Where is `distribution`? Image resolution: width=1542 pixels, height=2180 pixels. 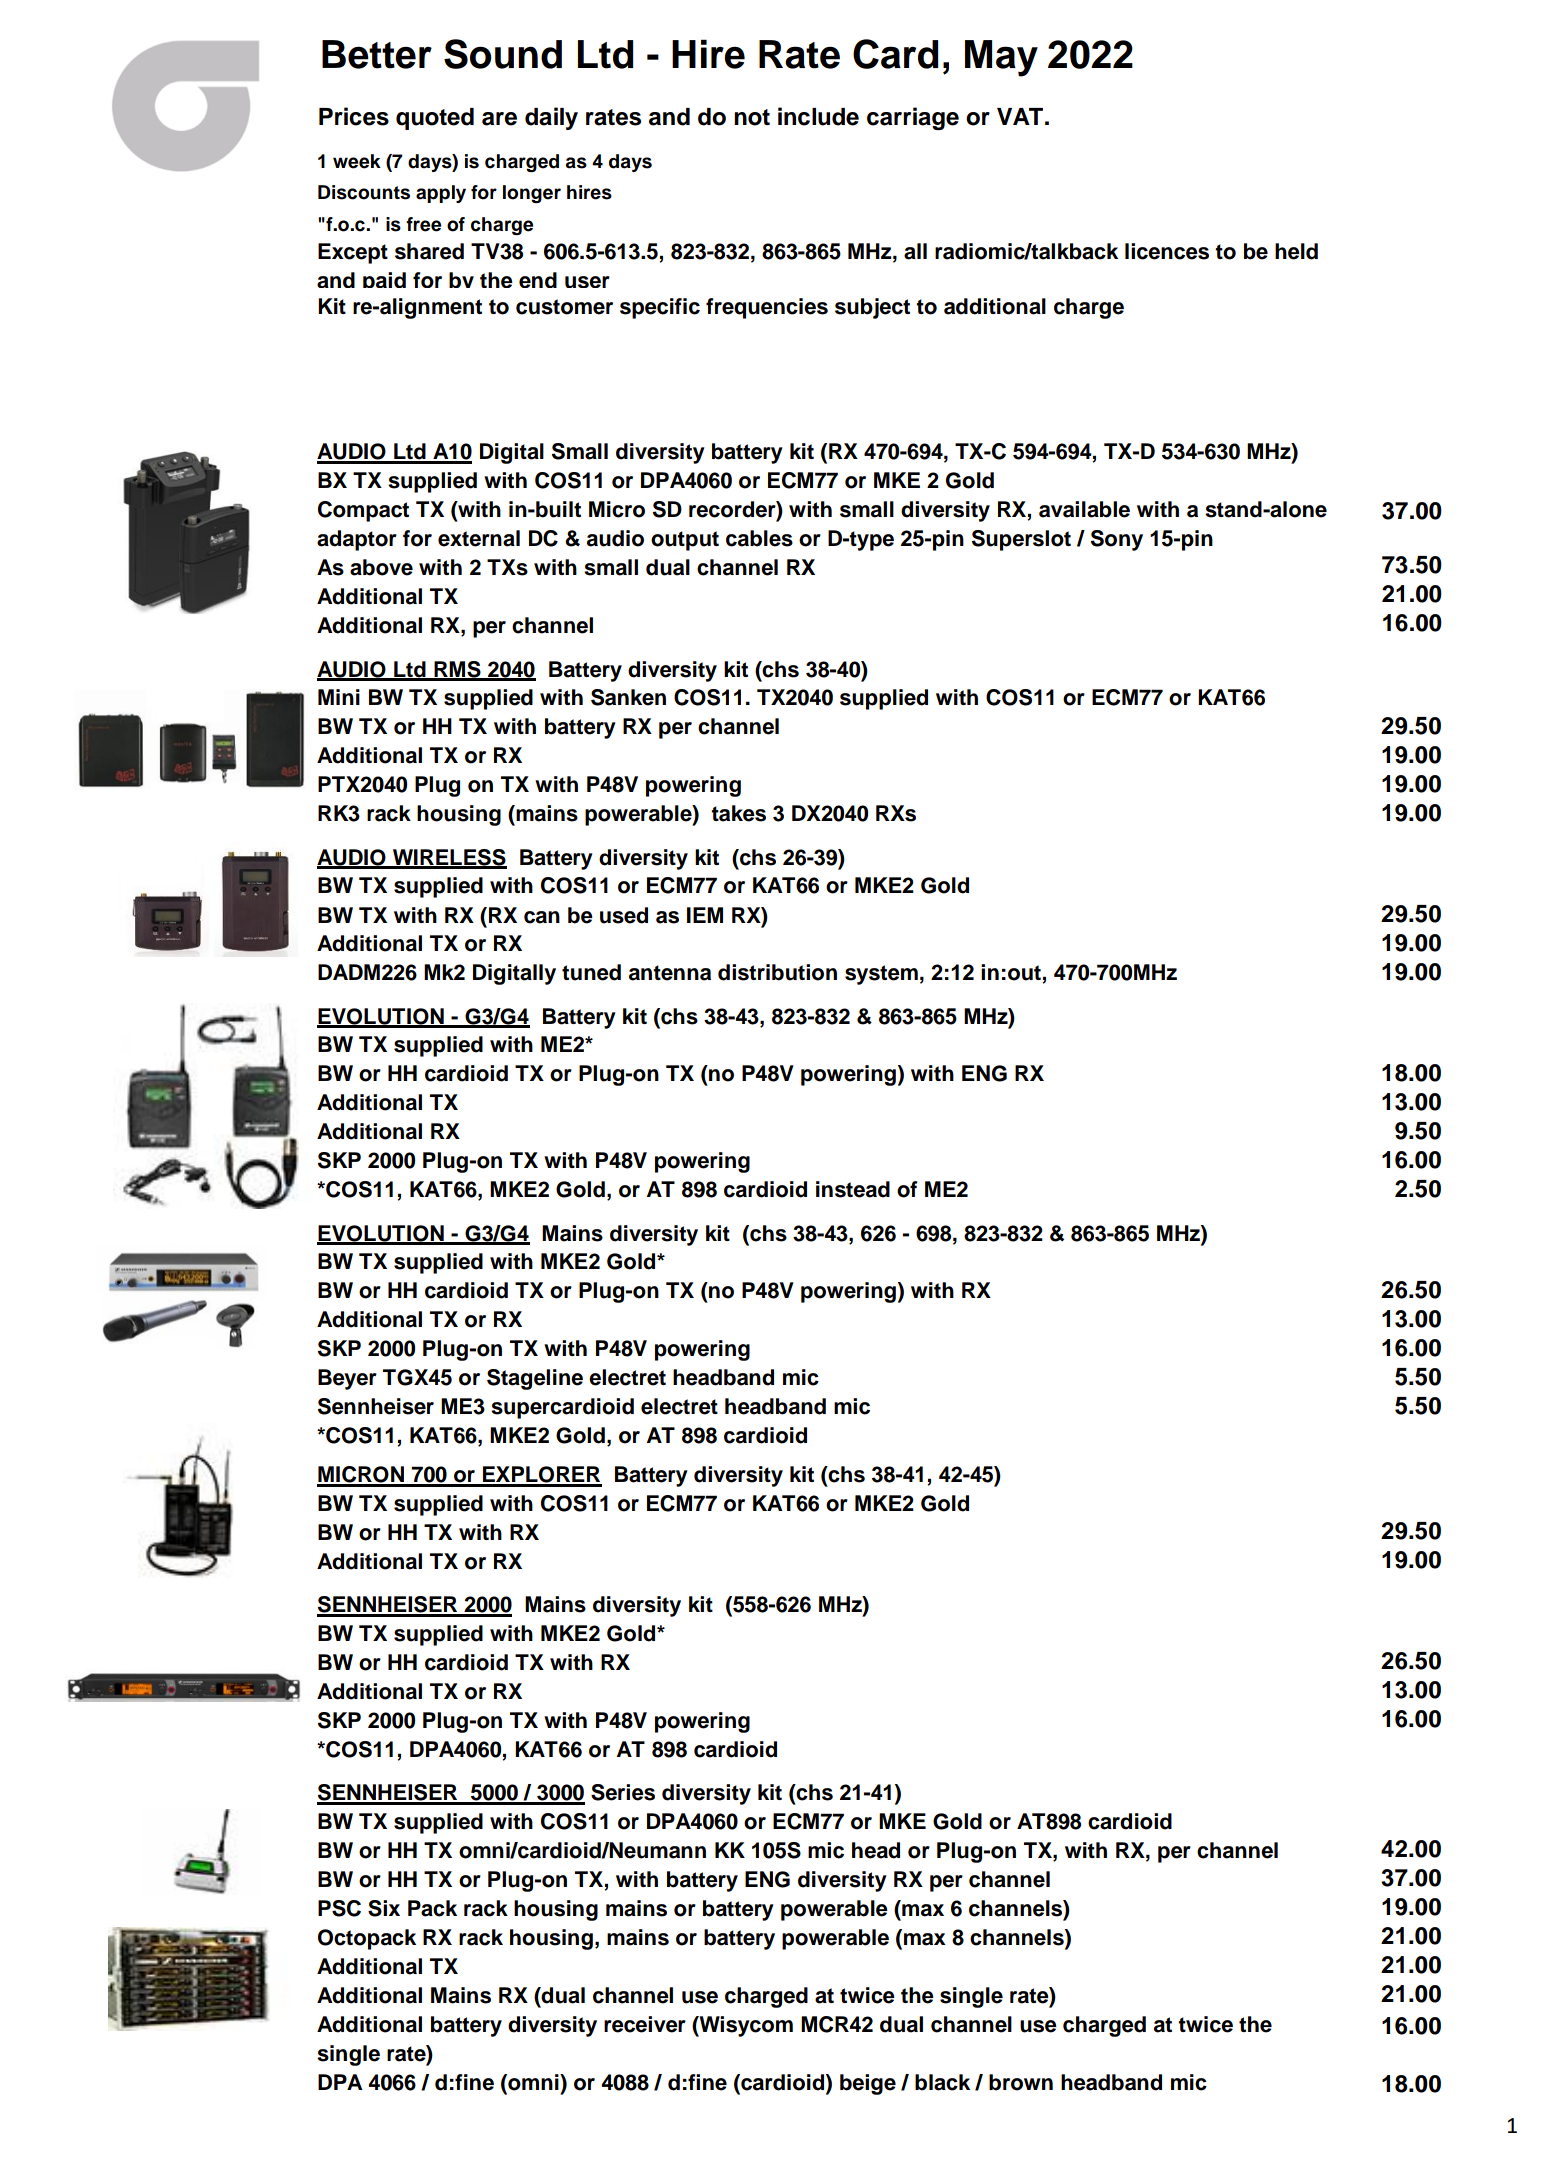
distribution is located at coordinates (777, 972).
